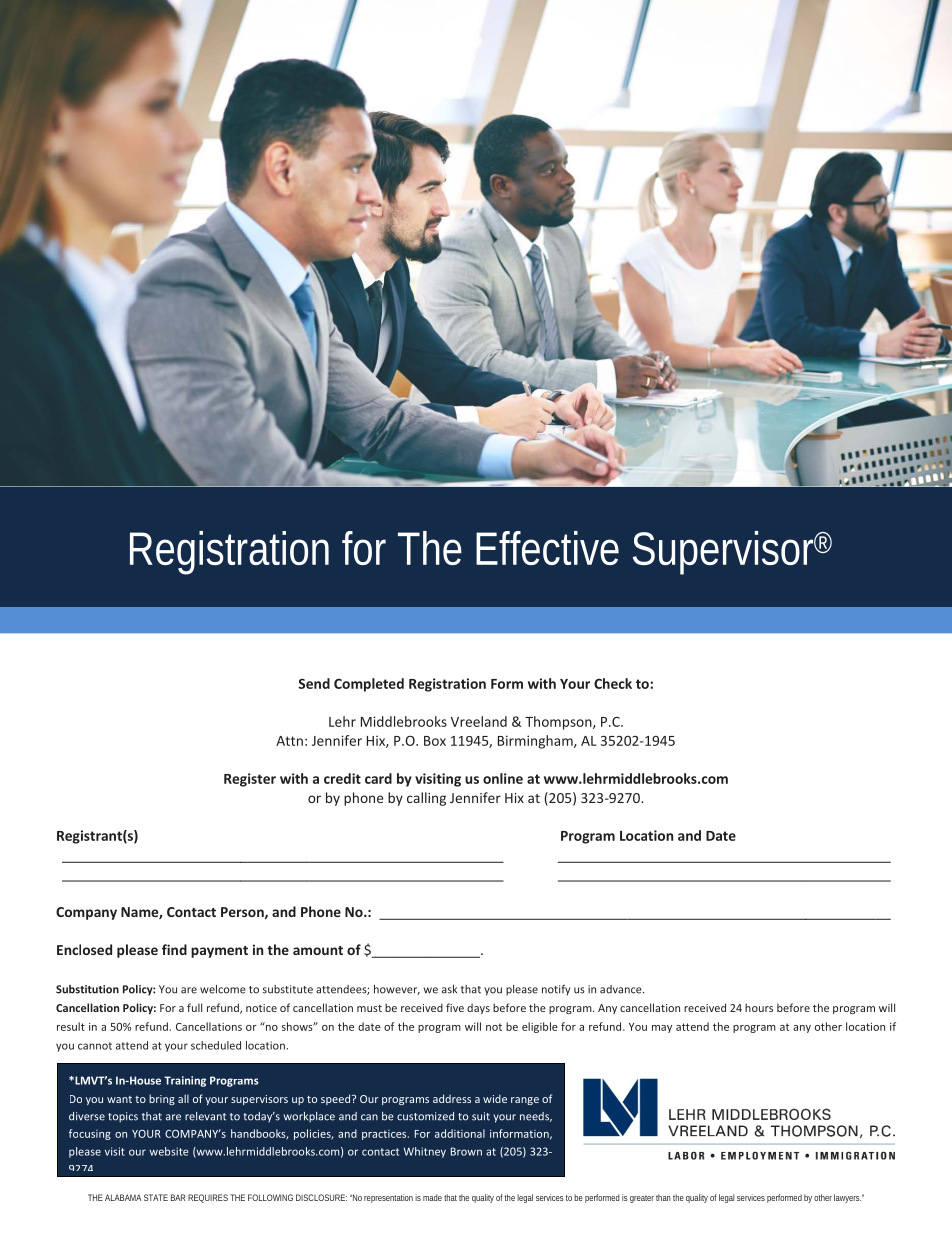 The image size is (952, 1233). I want to click on hours, so click(759, 1007).
